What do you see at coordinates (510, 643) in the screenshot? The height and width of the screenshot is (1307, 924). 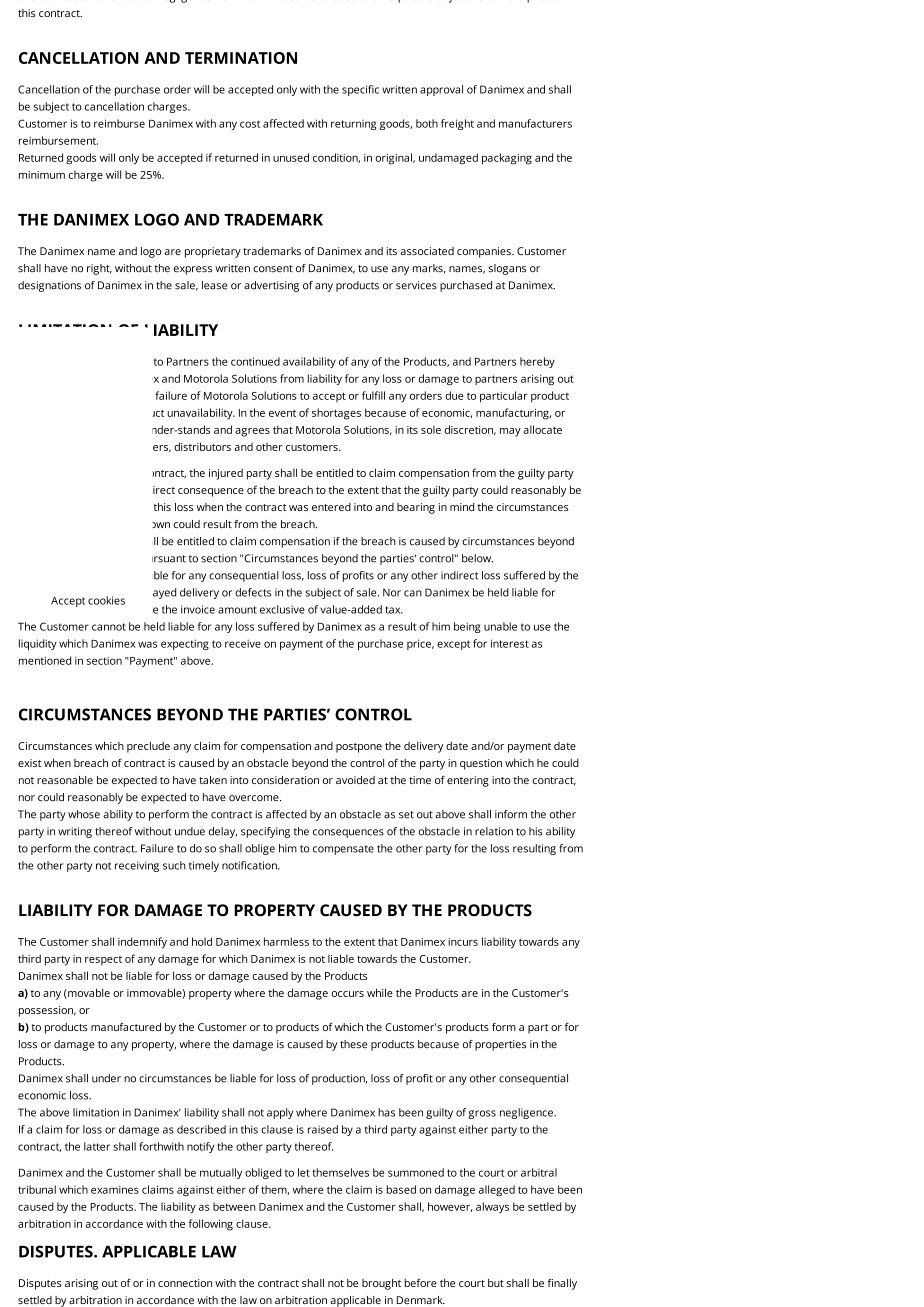 I see `interest` at bounding box center [510, 643].
